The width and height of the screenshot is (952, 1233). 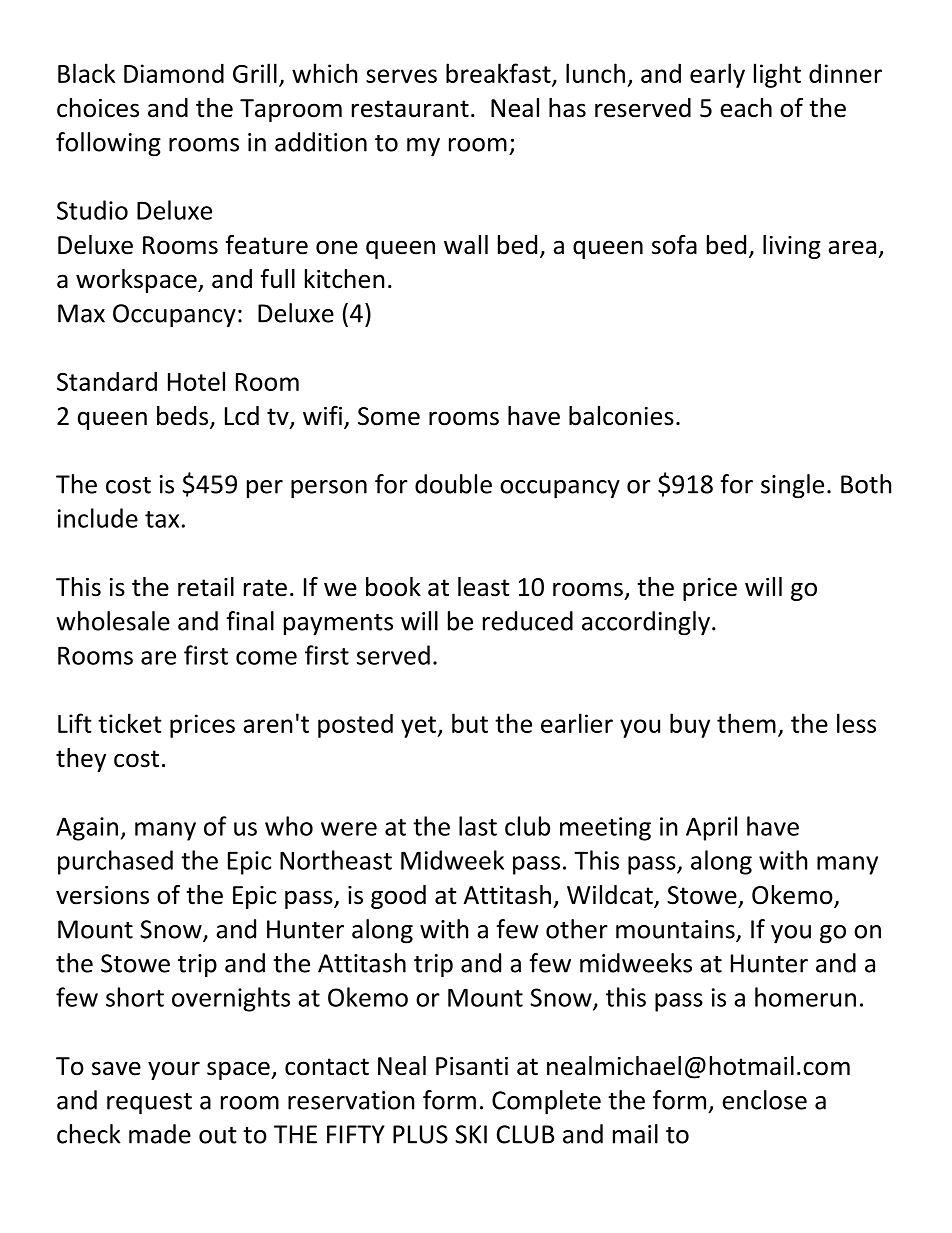 I want to click on them, so click(x=746, y=723).
